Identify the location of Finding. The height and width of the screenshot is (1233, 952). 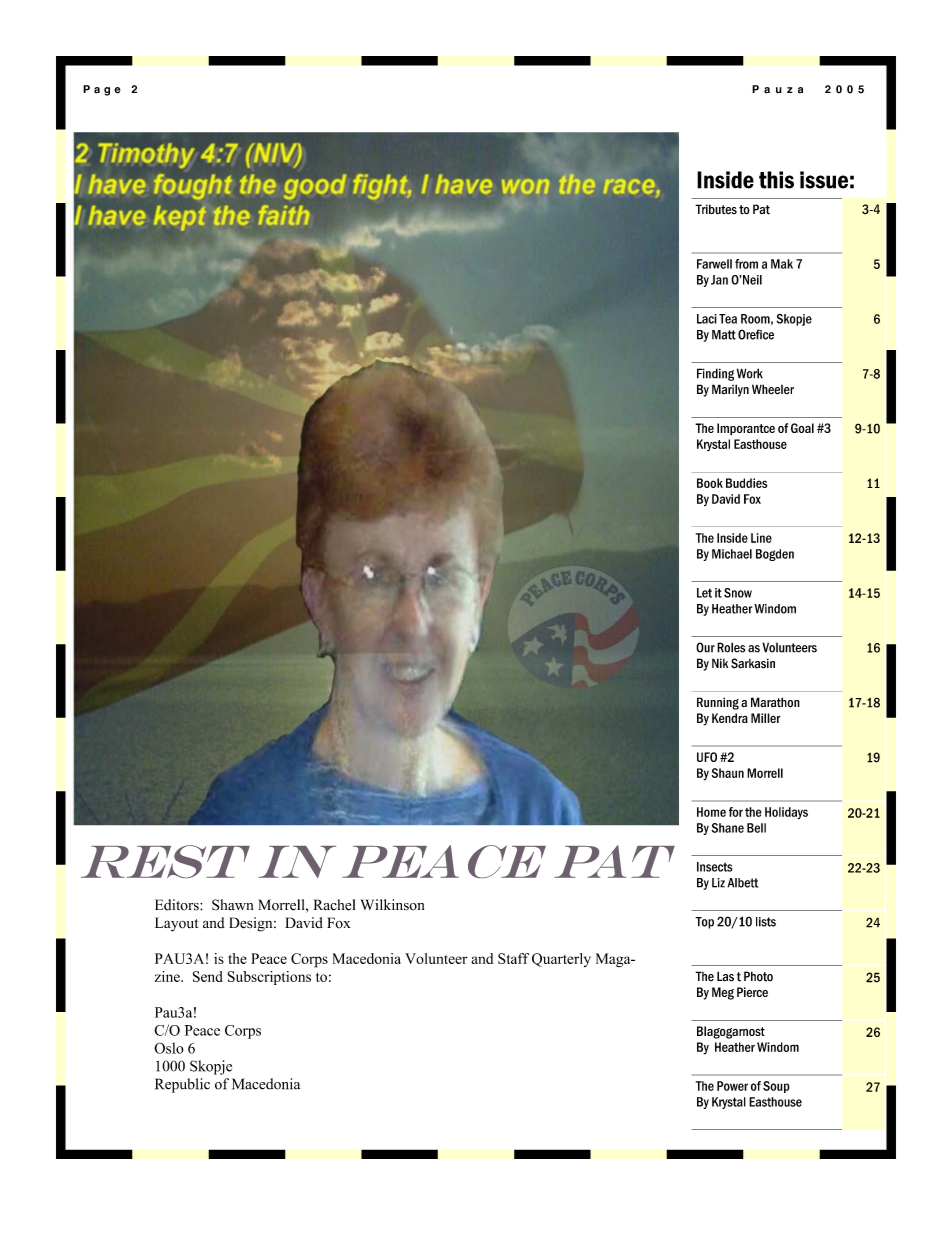
(715, 374).
